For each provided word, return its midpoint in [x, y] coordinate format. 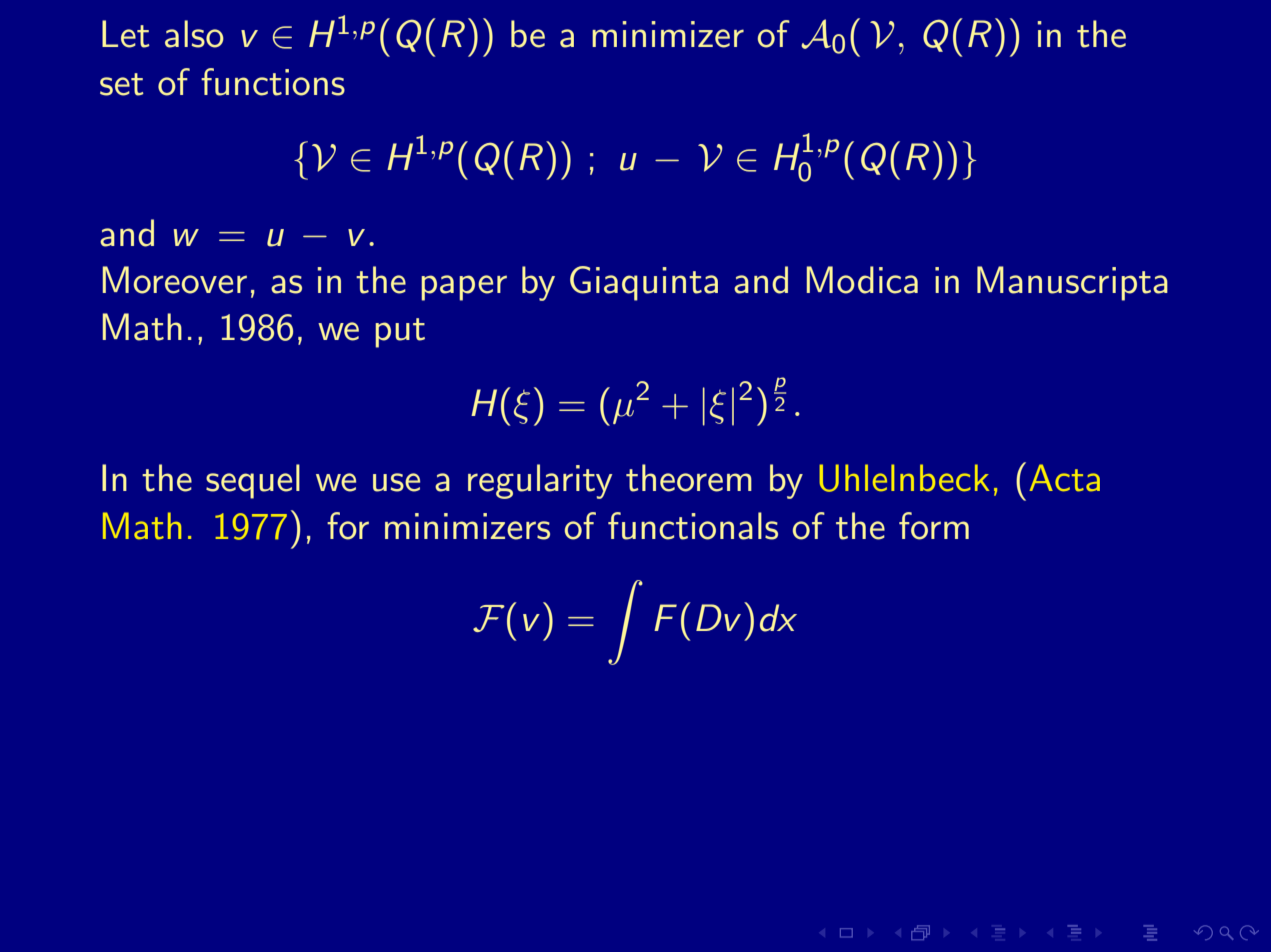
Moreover [175, 280]
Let [126, 34]
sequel [253, 481]
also [194, 34]
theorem [689, 478]
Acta [1064, 478]
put [400, 333]
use [396, 482]
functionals [693, 526]
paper [464, 288]
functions [273, 82]
